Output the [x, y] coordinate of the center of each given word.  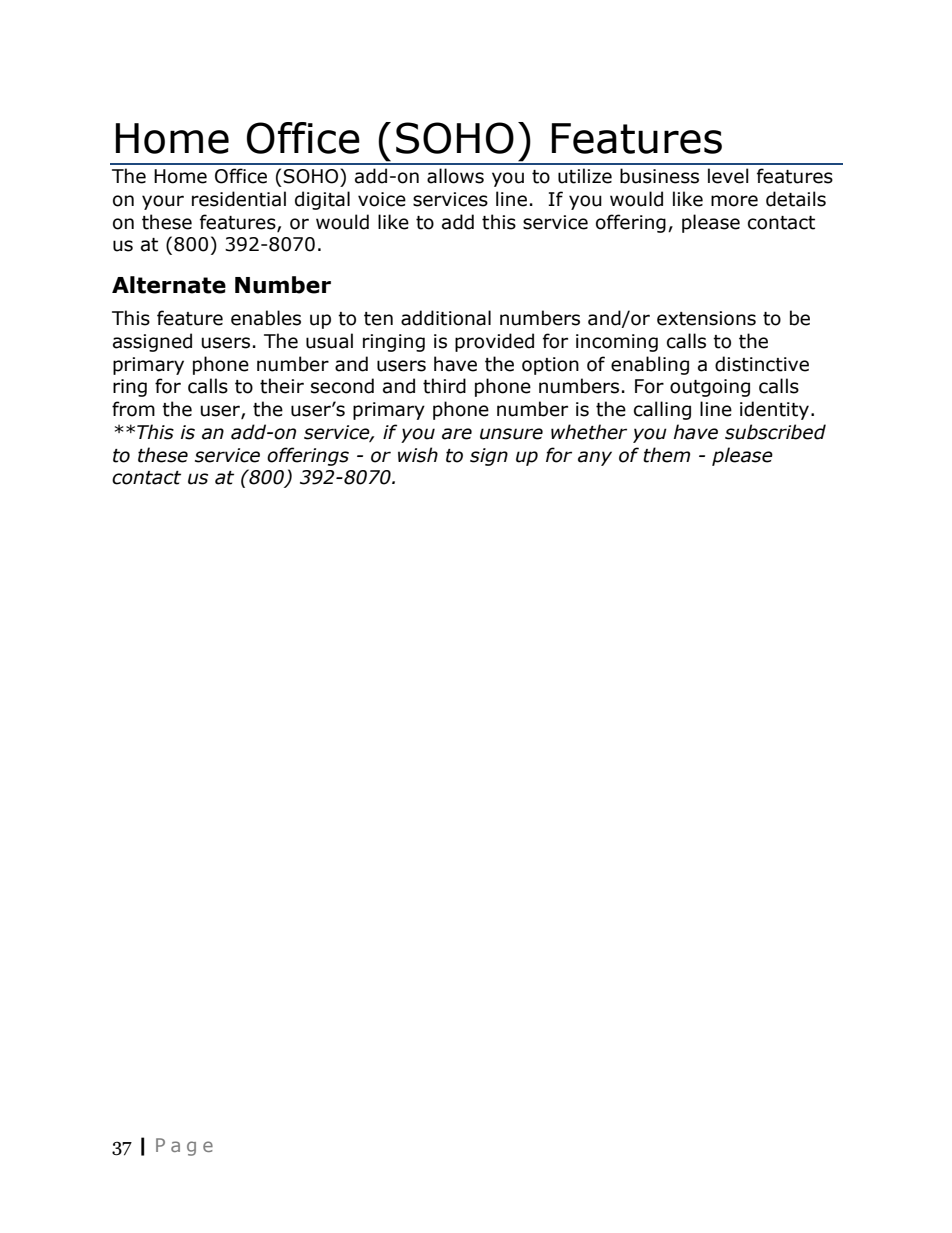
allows [455, 176]
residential [239, 199]
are [457, 434]
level [728, 176]
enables [266, 318]
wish [418, 455]
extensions [706, 318]
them [666, 455]
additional [446, 318]
